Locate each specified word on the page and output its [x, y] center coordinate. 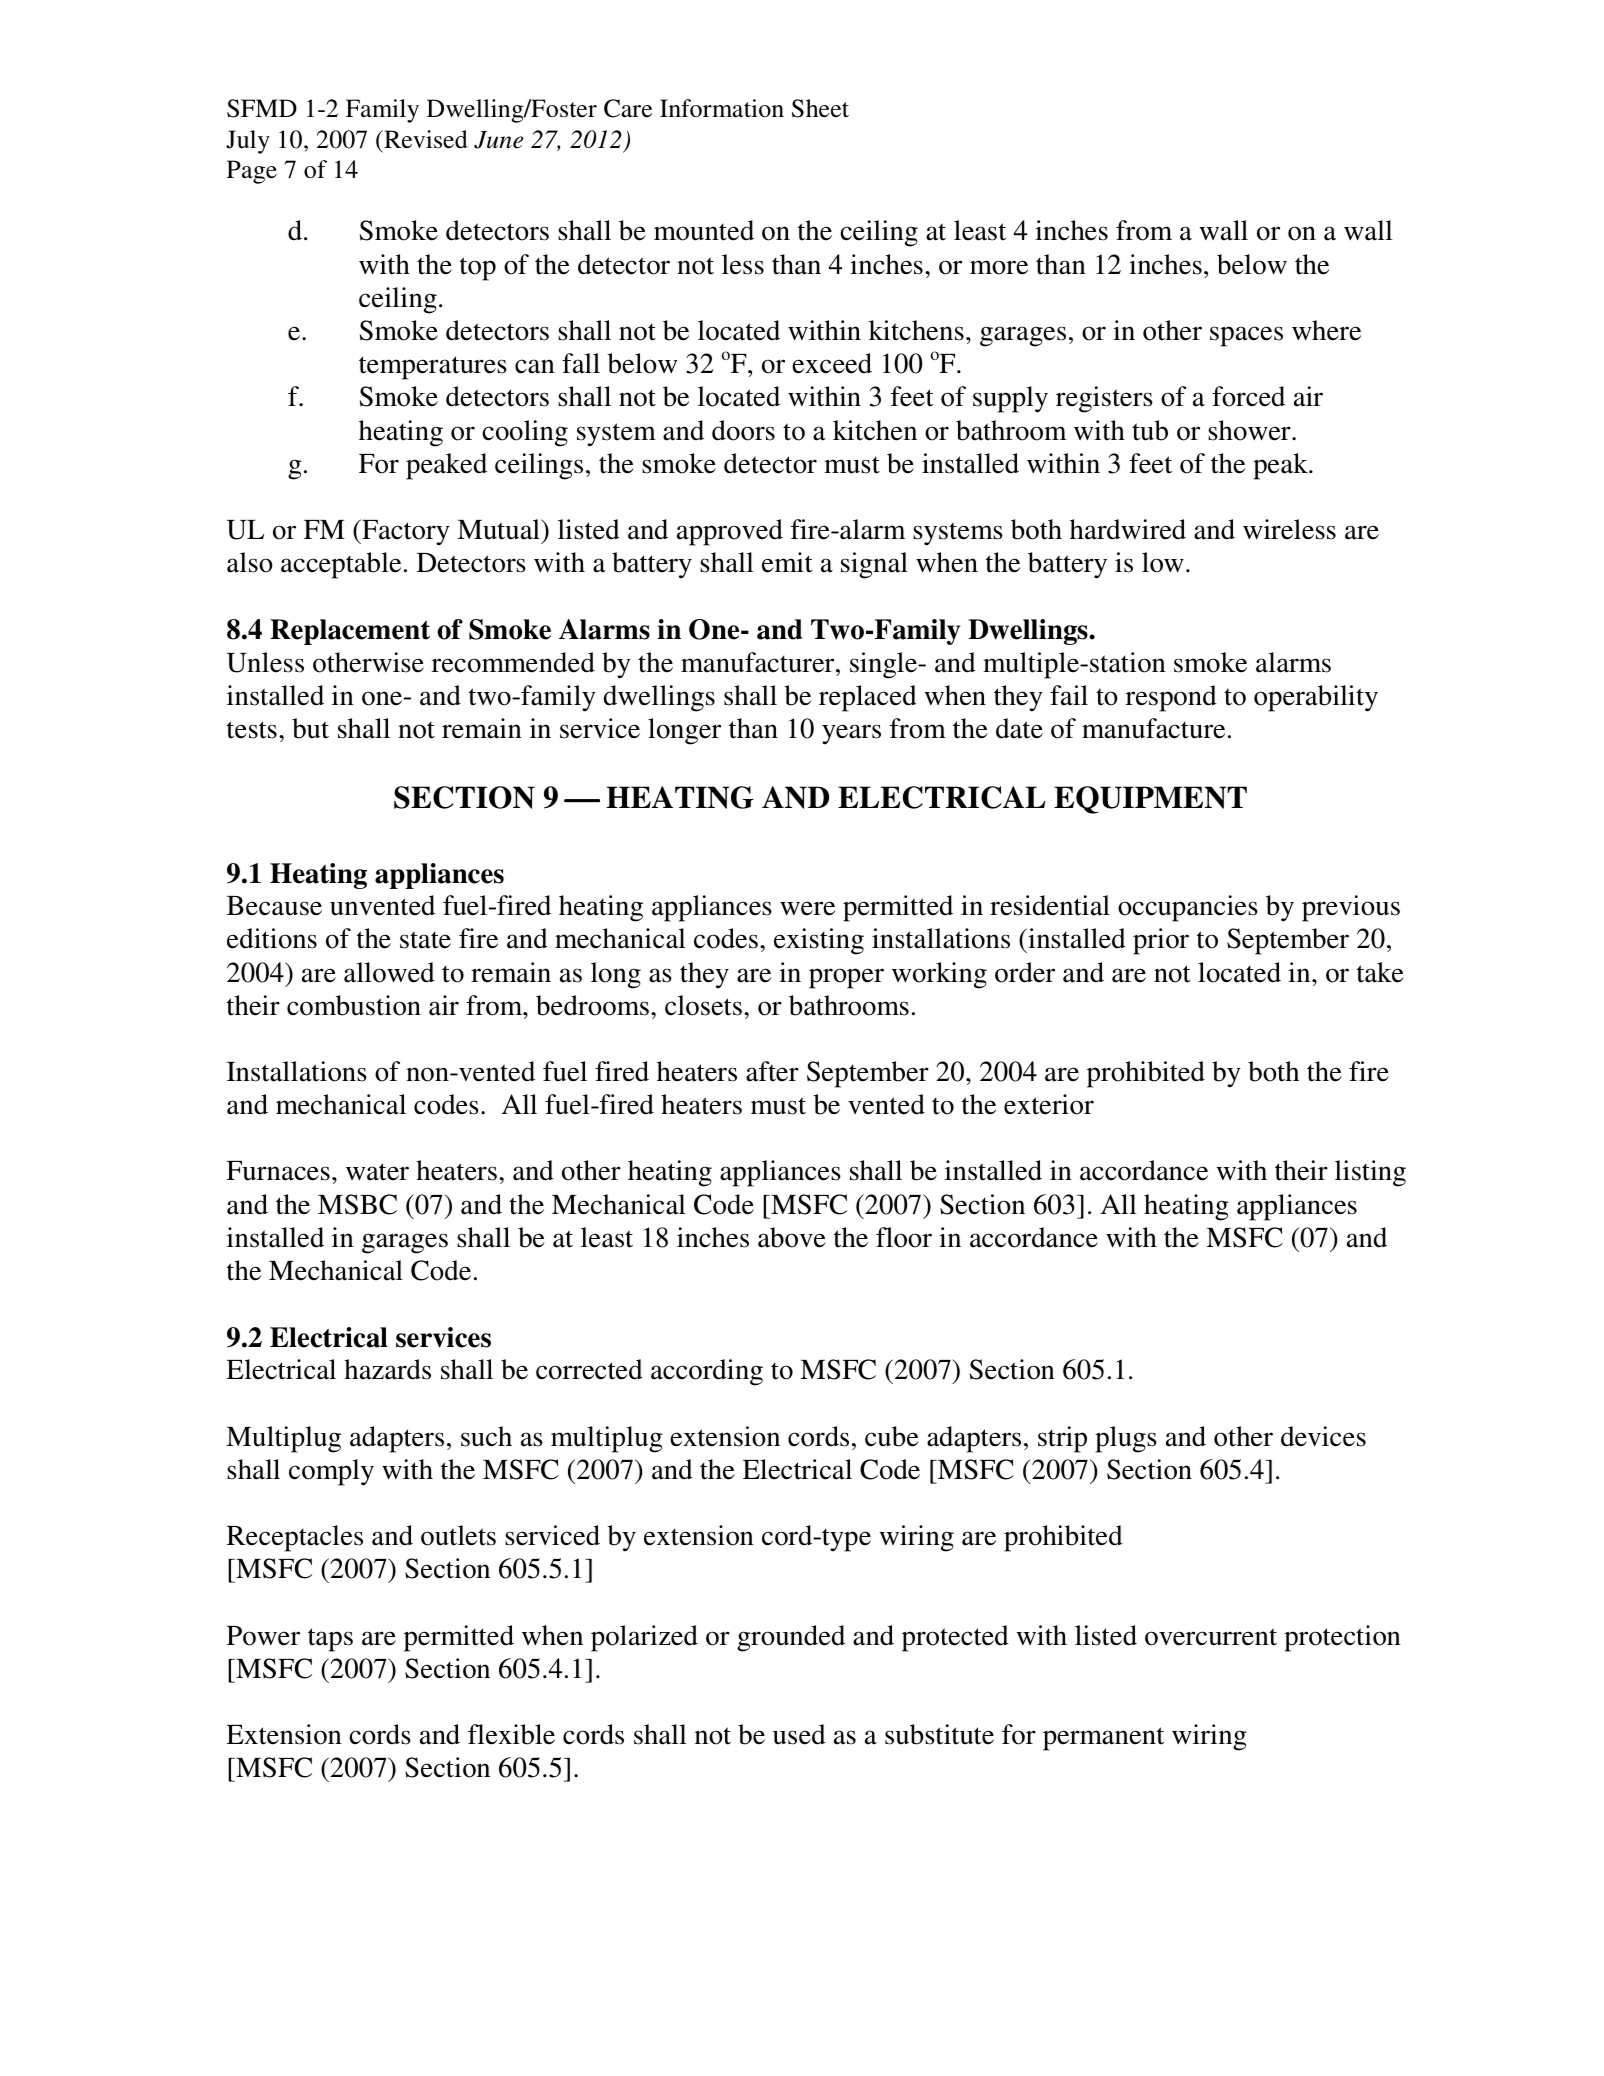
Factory [405, 532]
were [807, 908]
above [792, 1237]
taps [330, 1640]
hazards [387, 1369]
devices [1323, 1436]
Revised [425, 139]
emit [787, 562]
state [425, 940]
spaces [1246, 336]
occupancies [1188, 908]
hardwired [1128, 529]
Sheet [820, 108]
